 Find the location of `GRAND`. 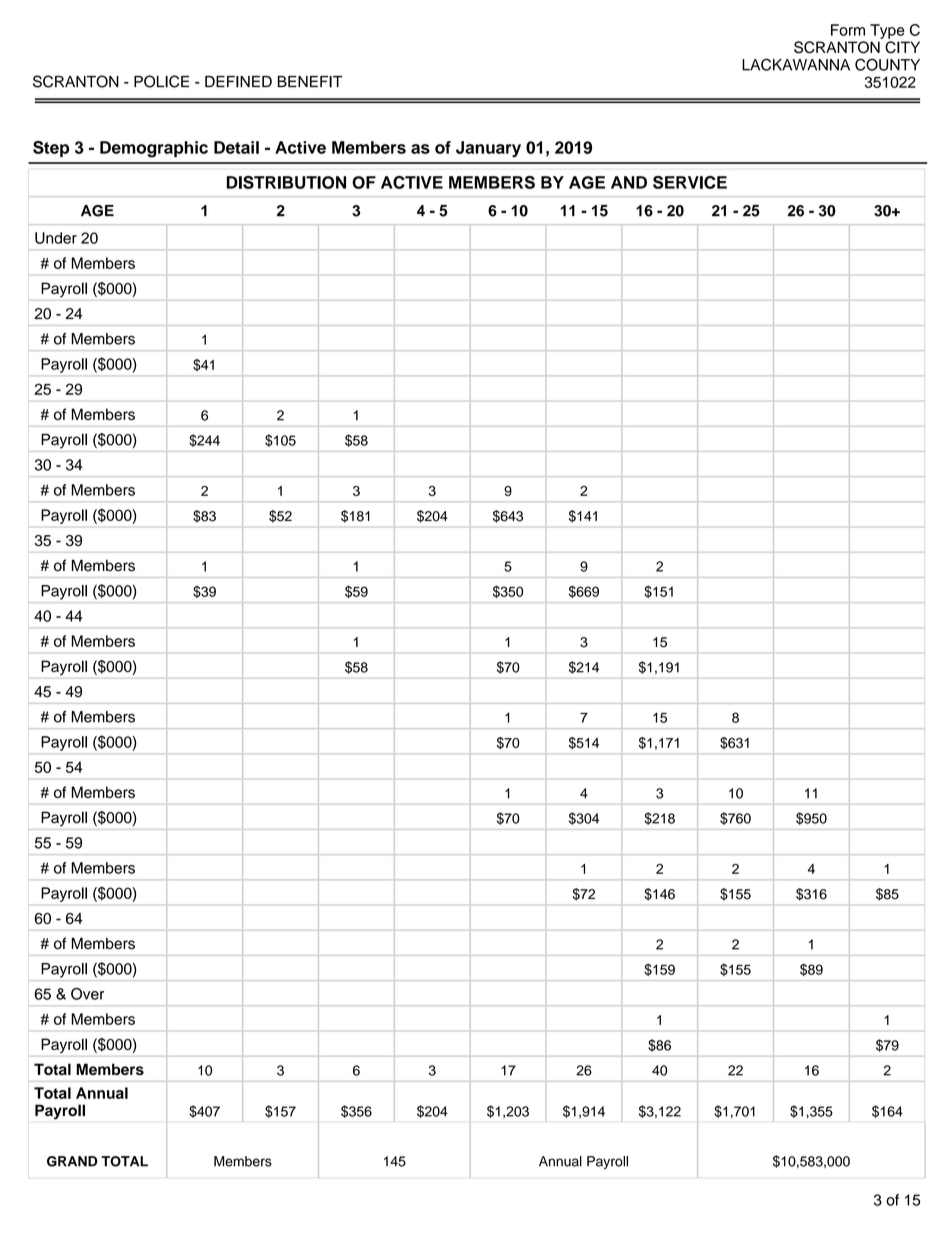

GRAND is located at coordinates (72, 1161).
